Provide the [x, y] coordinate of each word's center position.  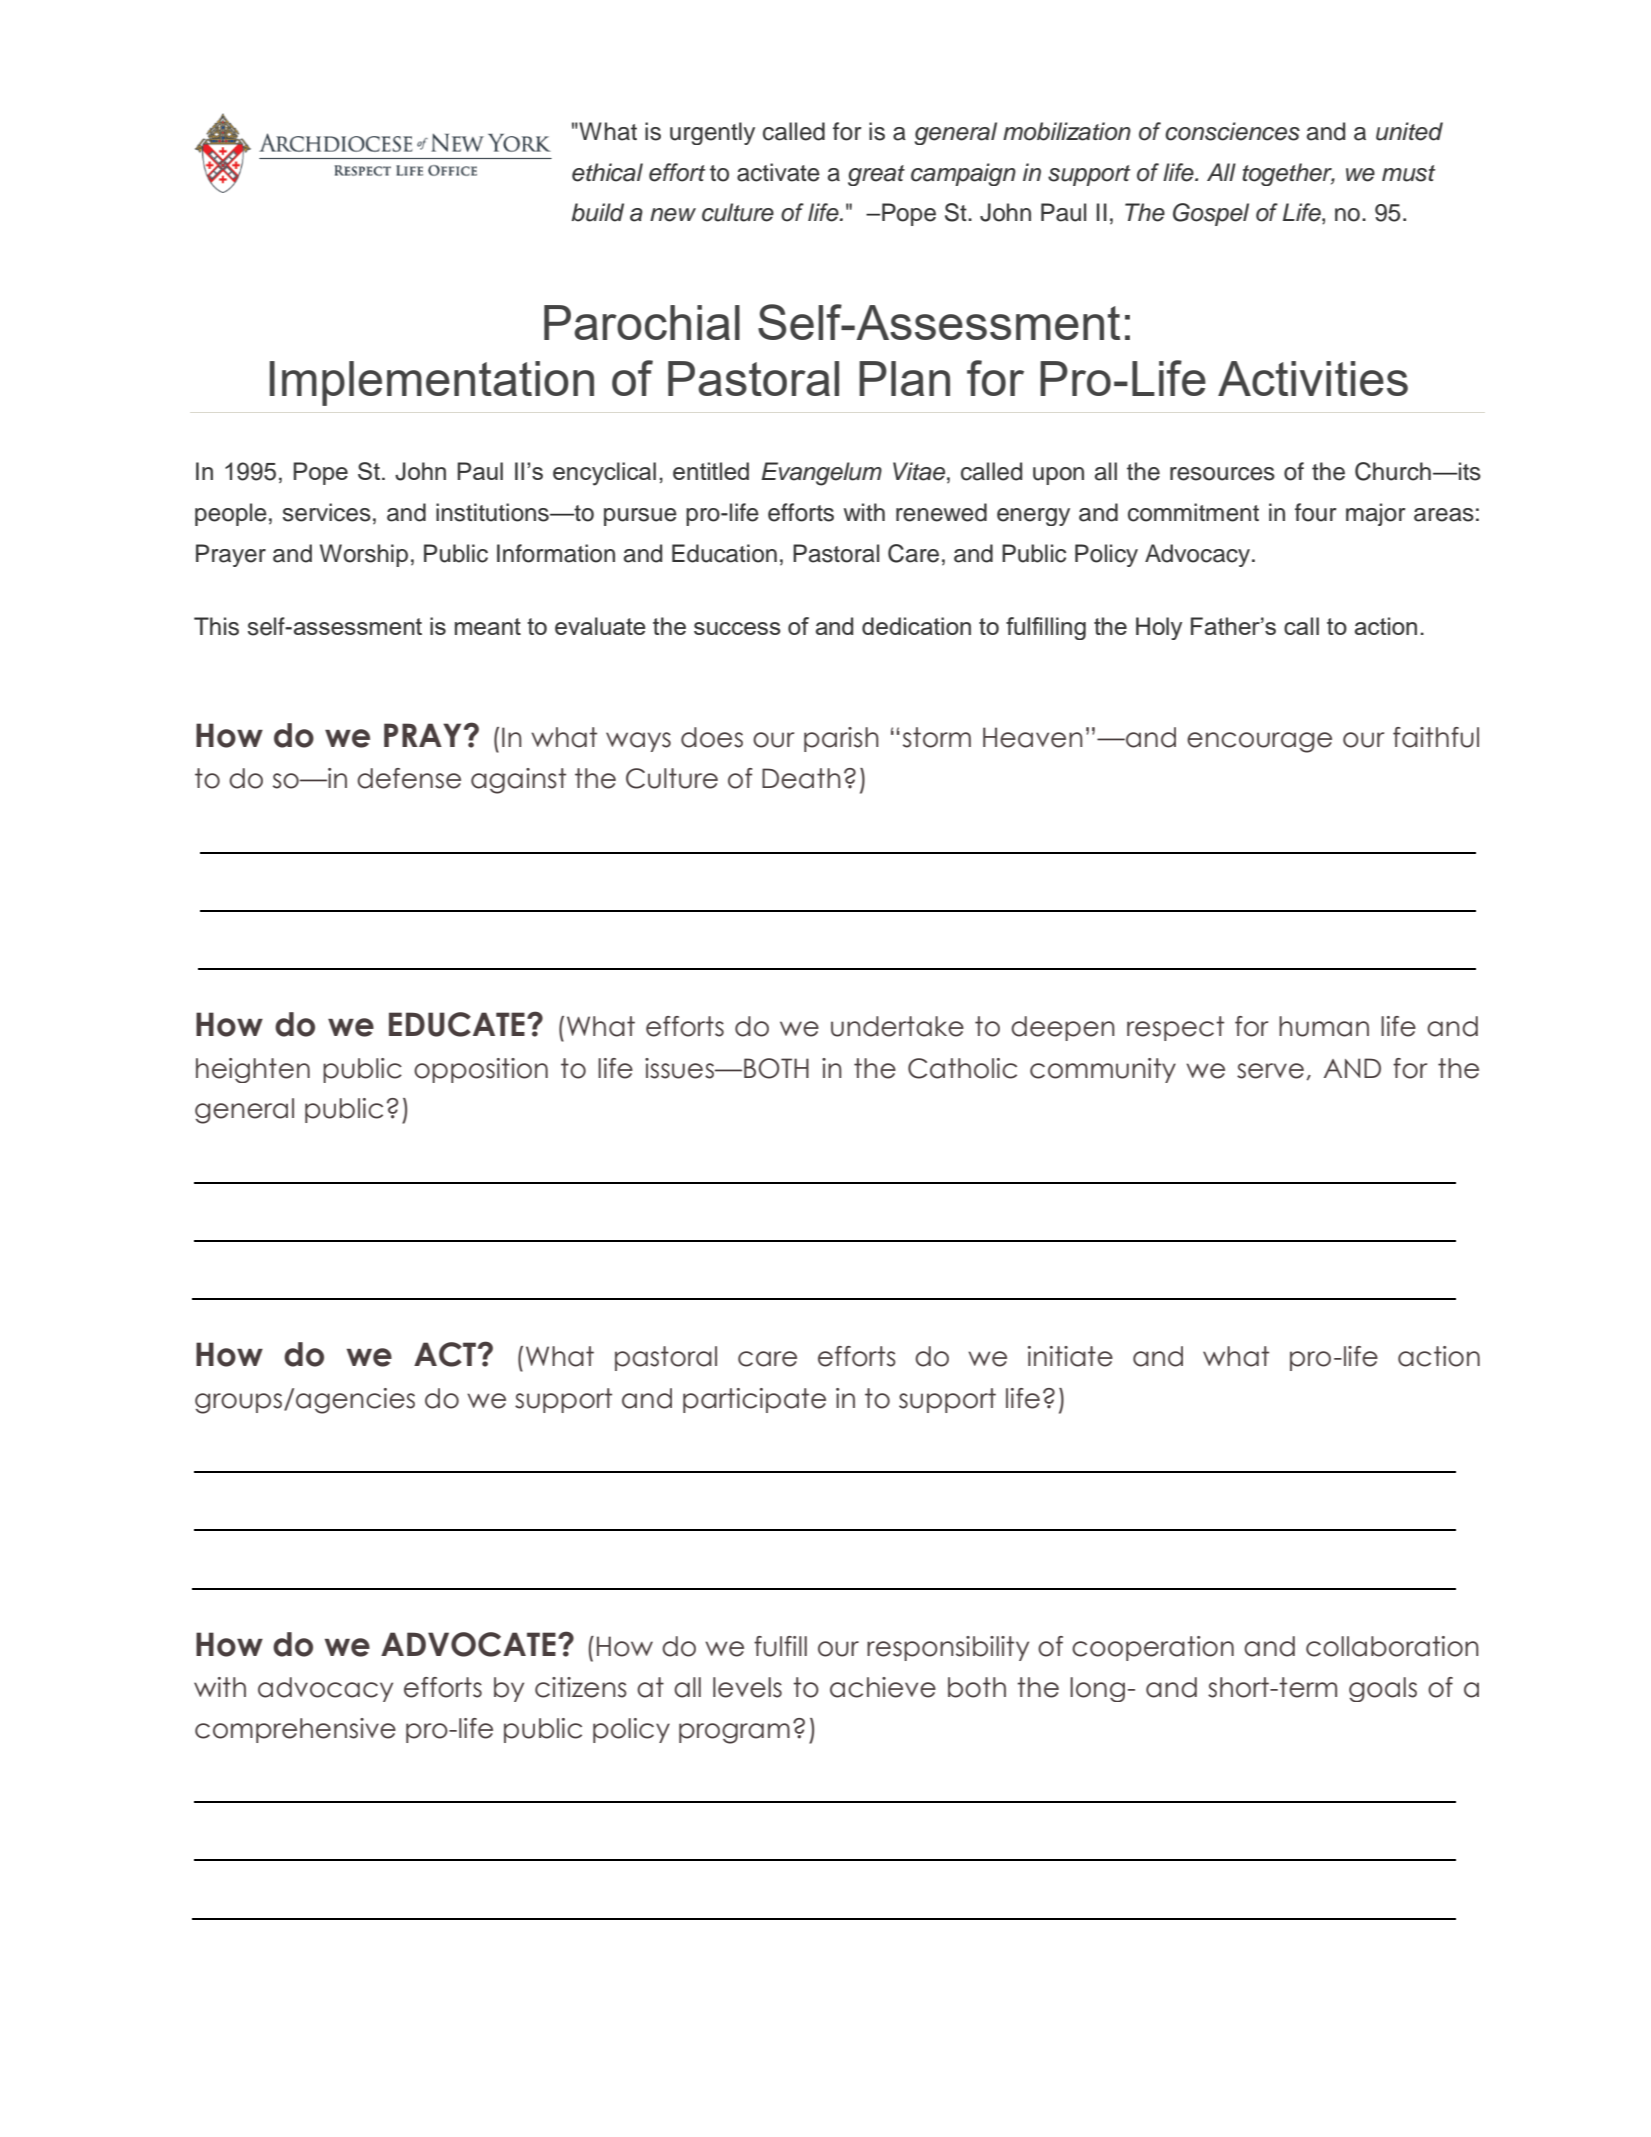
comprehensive [295, 1730]
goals [1383, 1689]
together [1288, 174]
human [1324, 1026]
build [597, 212]
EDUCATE [457, 1024]
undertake [897, 1026]
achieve [883, 1687]
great [876, 175]
